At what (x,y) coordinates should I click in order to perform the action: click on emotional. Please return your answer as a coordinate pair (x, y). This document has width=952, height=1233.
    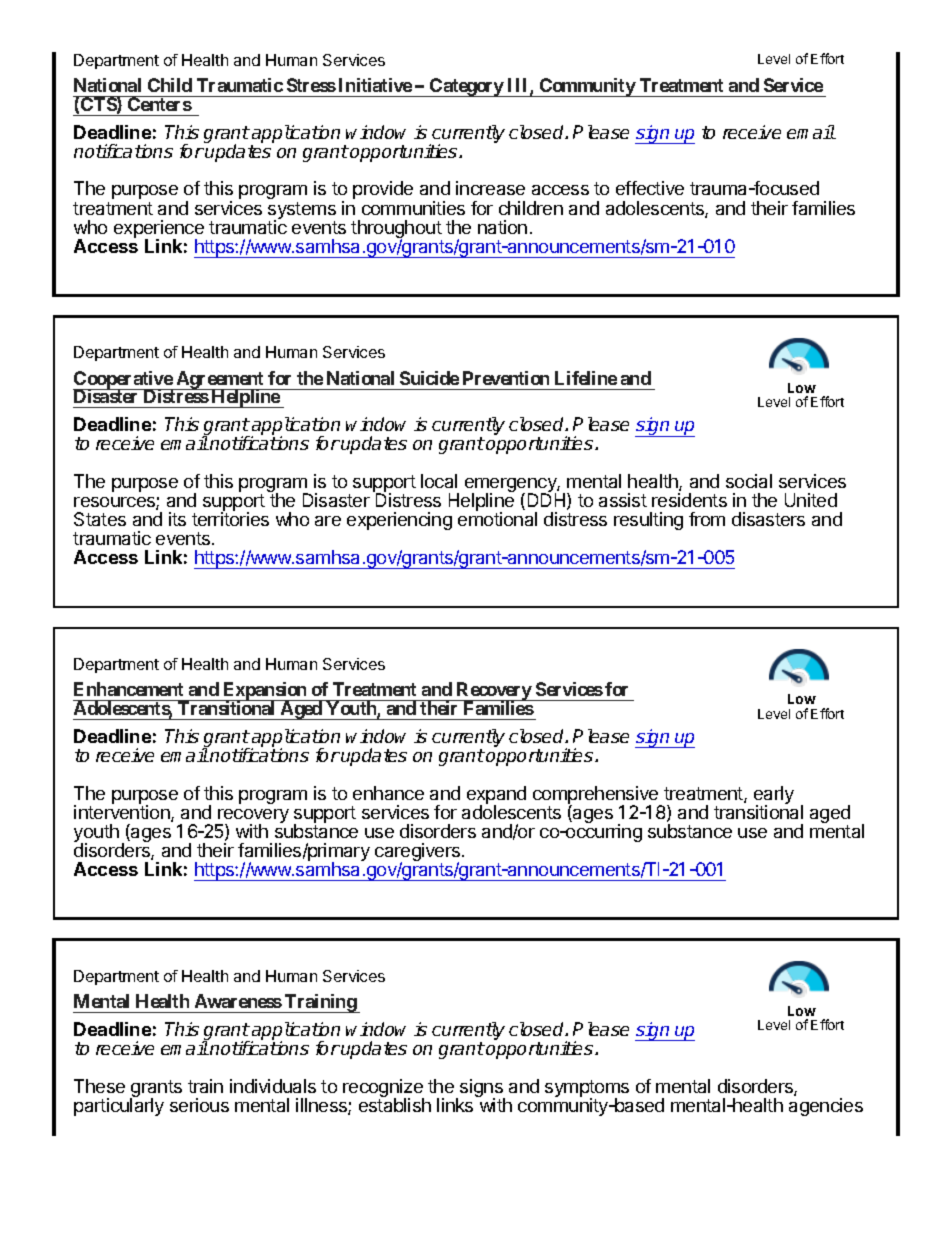
    Looking at the image, I should click on (497, 519).
